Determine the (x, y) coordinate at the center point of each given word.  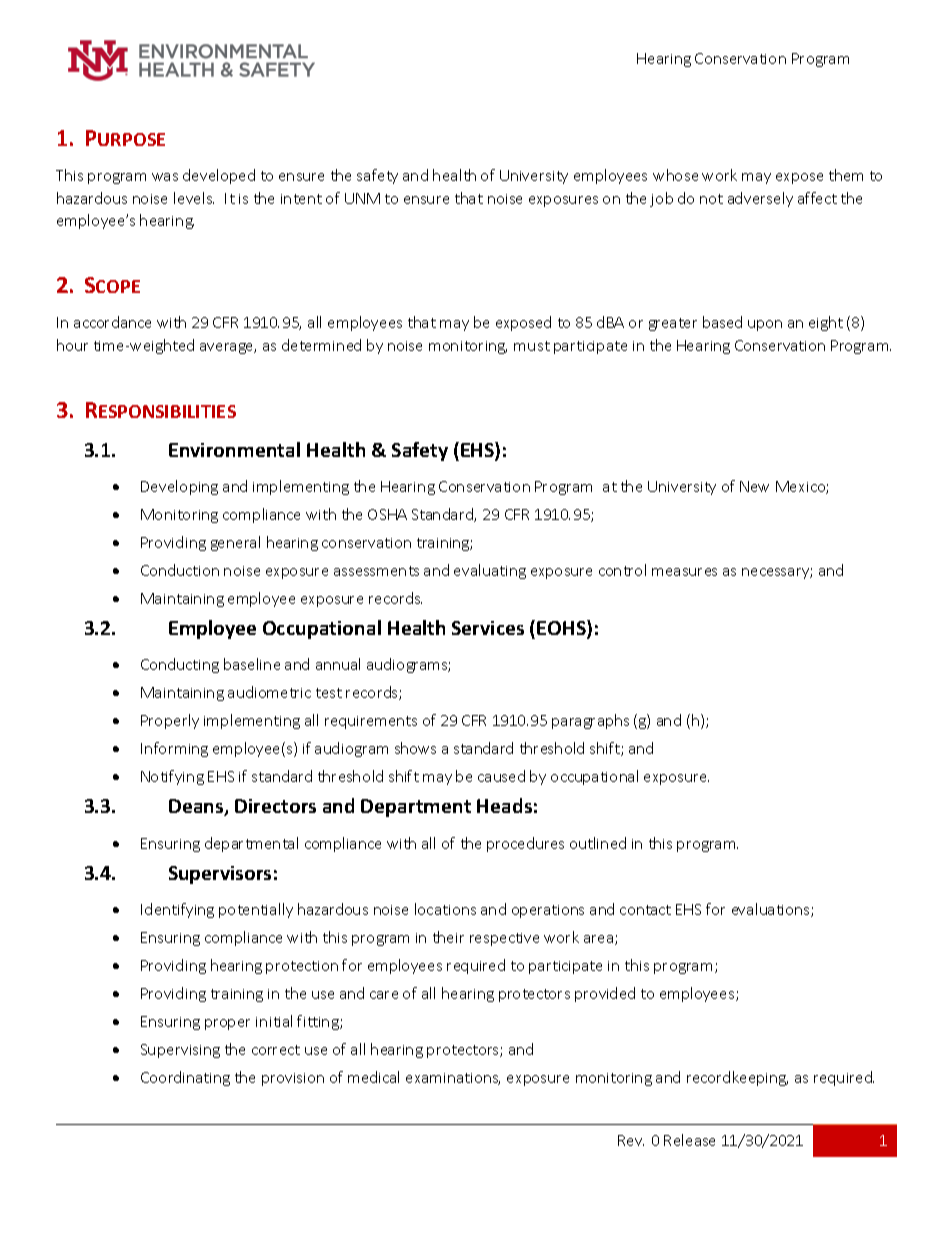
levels (194, 198)
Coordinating (185, 1078)
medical (373, 1077)
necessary (777, 573)
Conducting (180, 665)
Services (488, 628)
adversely (760, 199)
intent (301, 199)
